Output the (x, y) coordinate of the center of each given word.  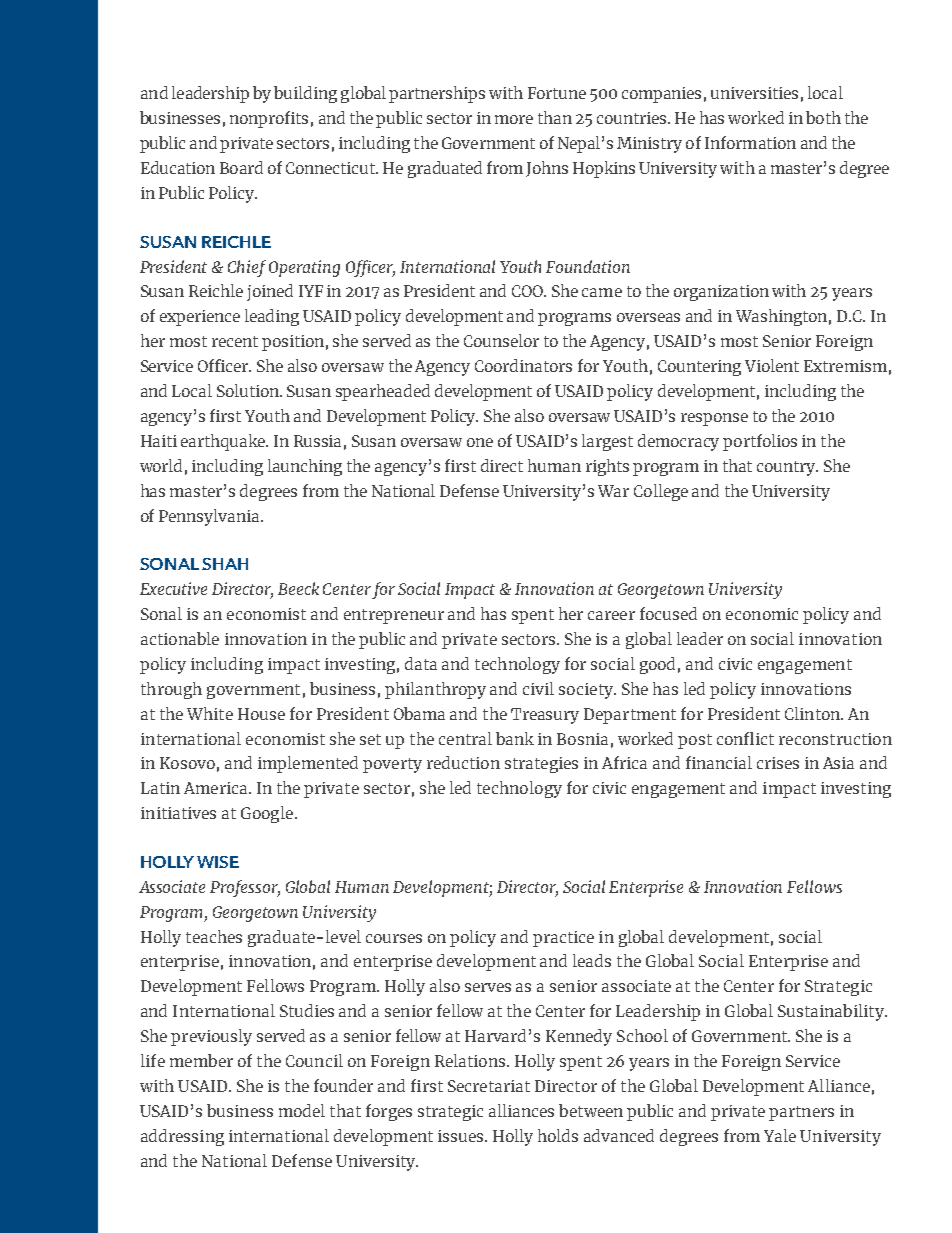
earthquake (224, 442)
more (514, 119)
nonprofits (269, 119)
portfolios (760, 442)
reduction (463, 762)
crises (778, 763)
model (302, 1110)
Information (750, 142)
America (217, 788)
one (480, 442)
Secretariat (489, 1086)
